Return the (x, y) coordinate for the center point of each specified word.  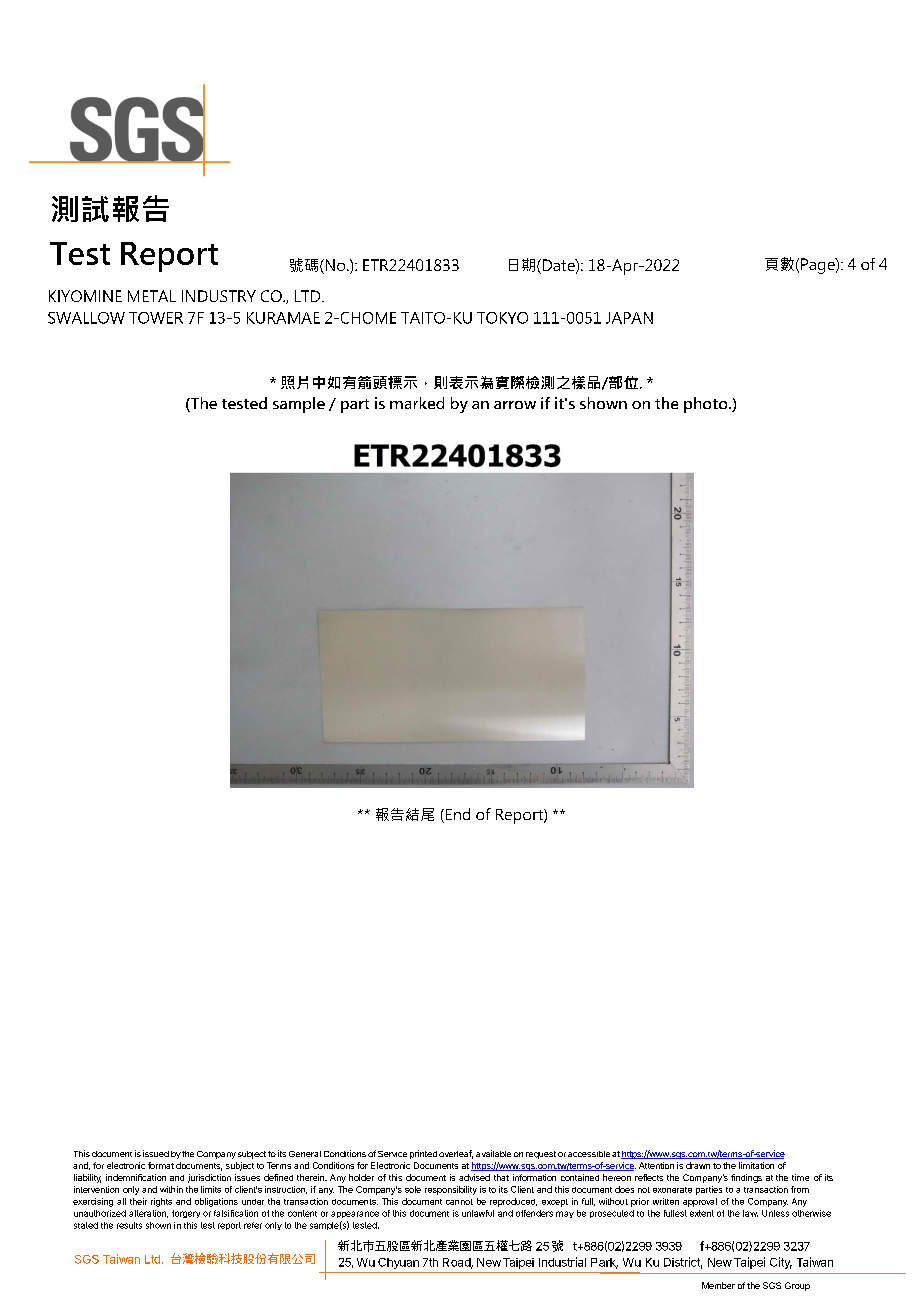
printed (423, 1154)
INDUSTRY (219, 296)
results (129, 1225)
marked (417, 403)
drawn (698, 1165)
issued (156, 1153)
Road (457, 1263)
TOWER (156, 318)
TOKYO (502, 318)
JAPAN (629, 318)
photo (707, 405)
